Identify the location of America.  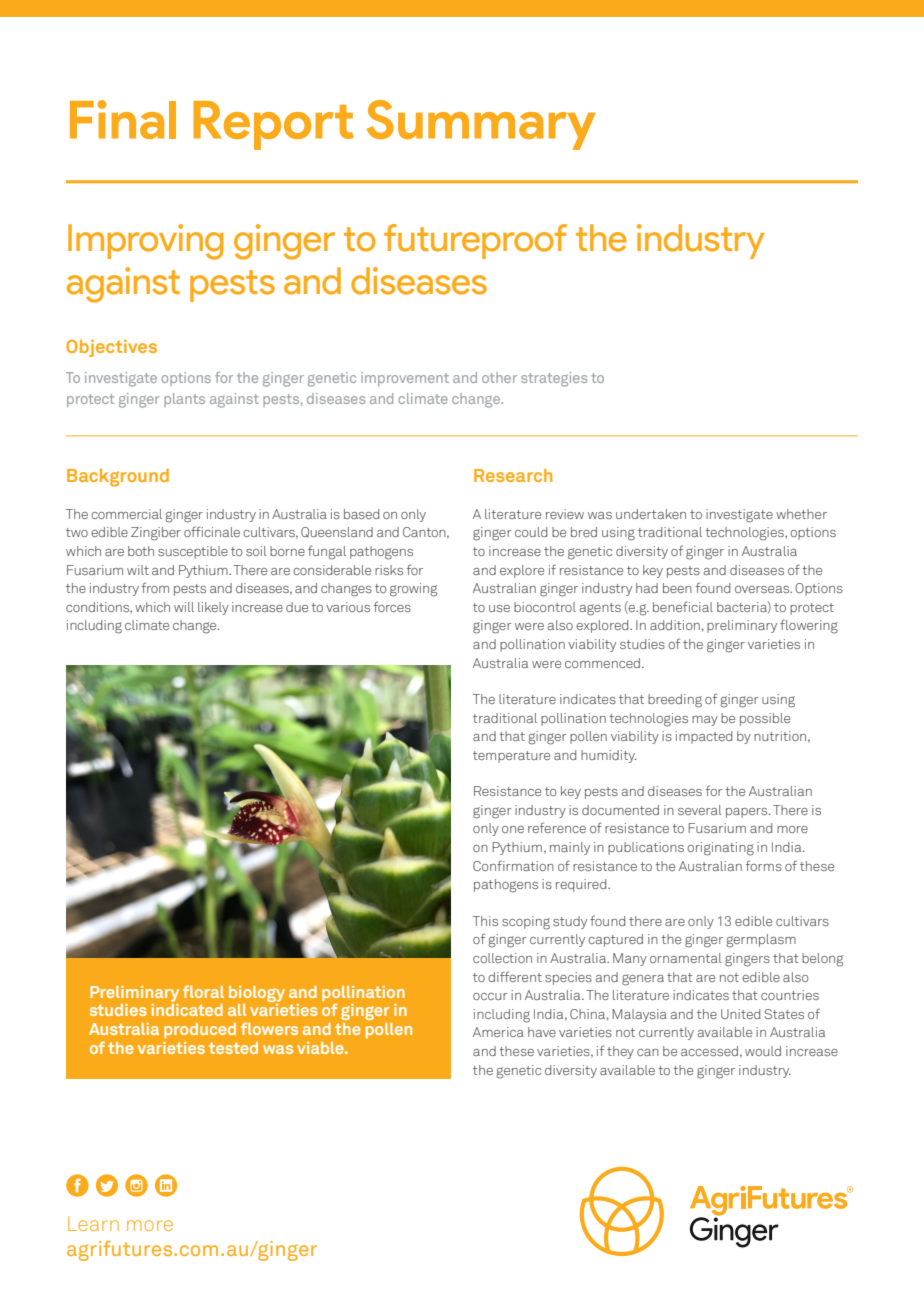
(498, 1032).
